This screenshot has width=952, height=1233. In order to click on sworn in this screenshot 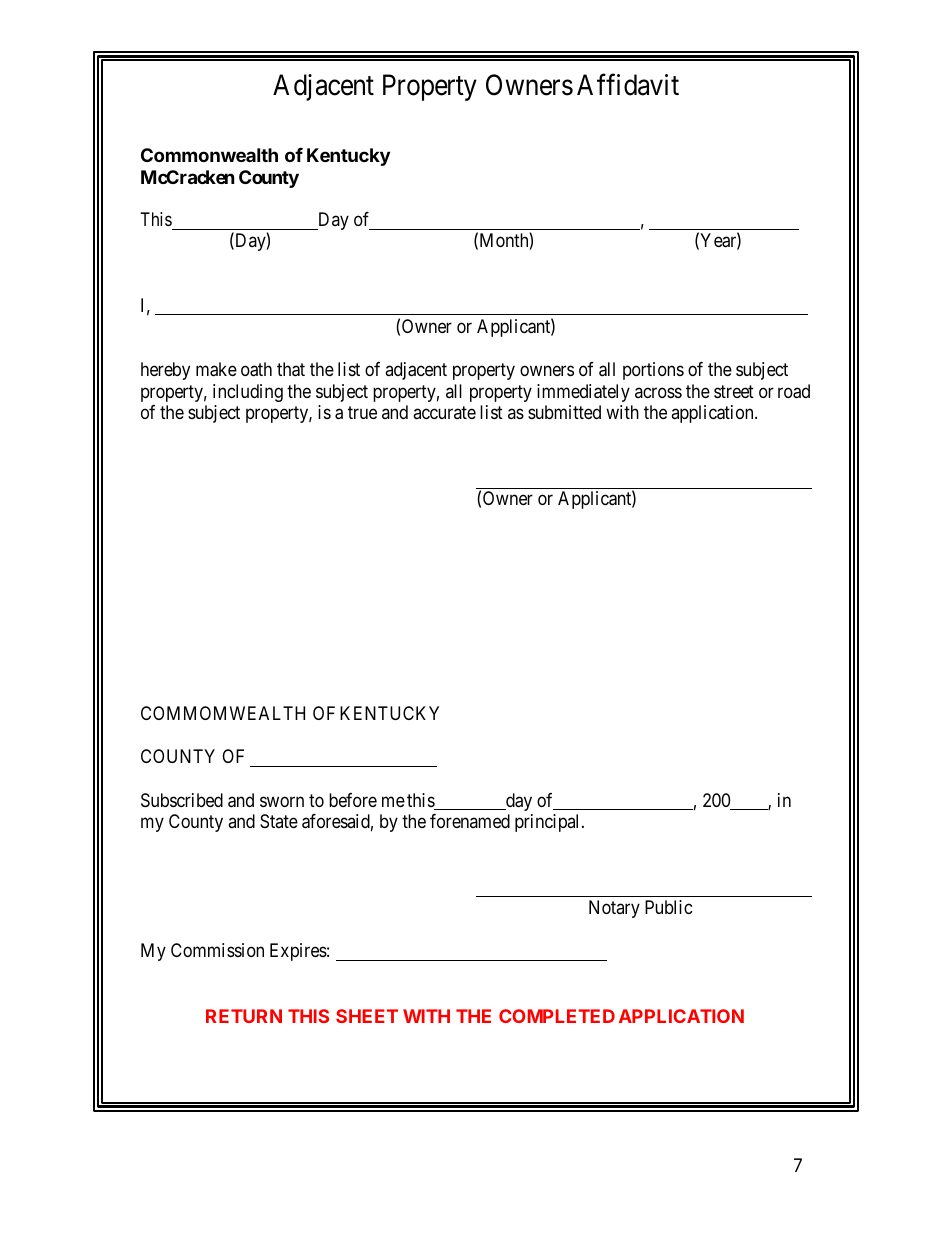, I will do `click(282, 801)`.
